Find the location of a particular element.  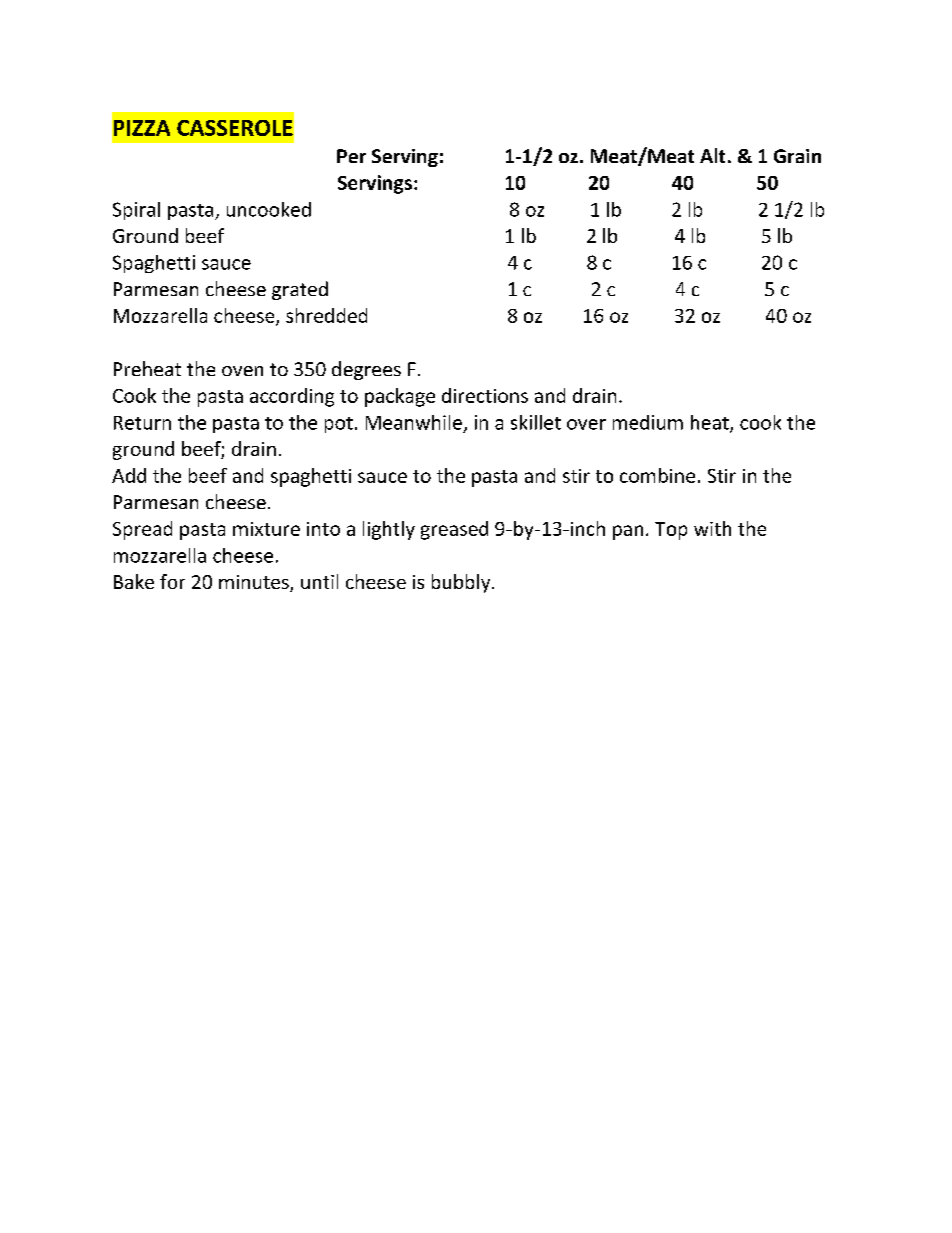

combine is located at coordinates (657, 475).
